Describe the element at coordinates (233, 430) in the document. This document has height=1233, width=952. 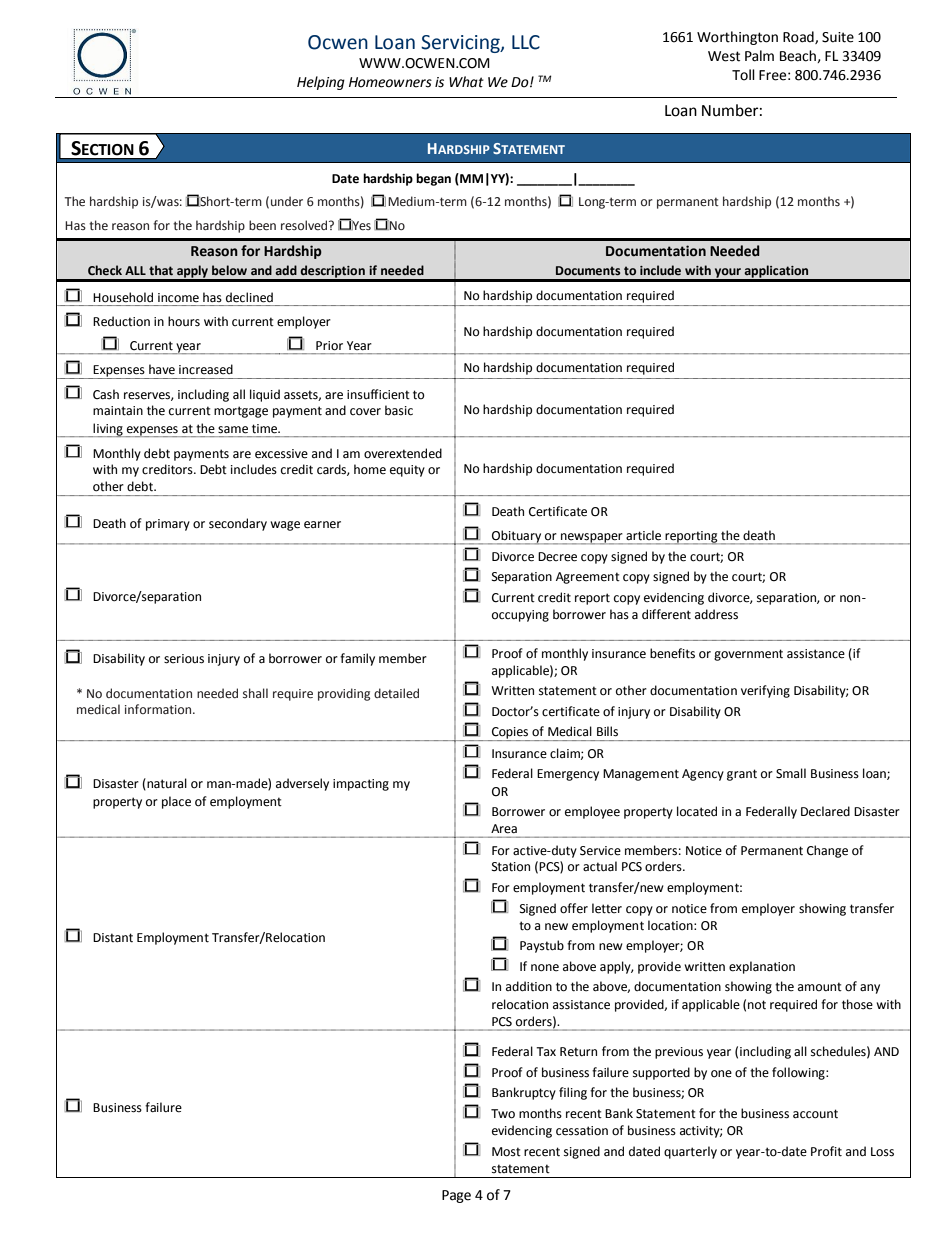
I see `same` at that location.
